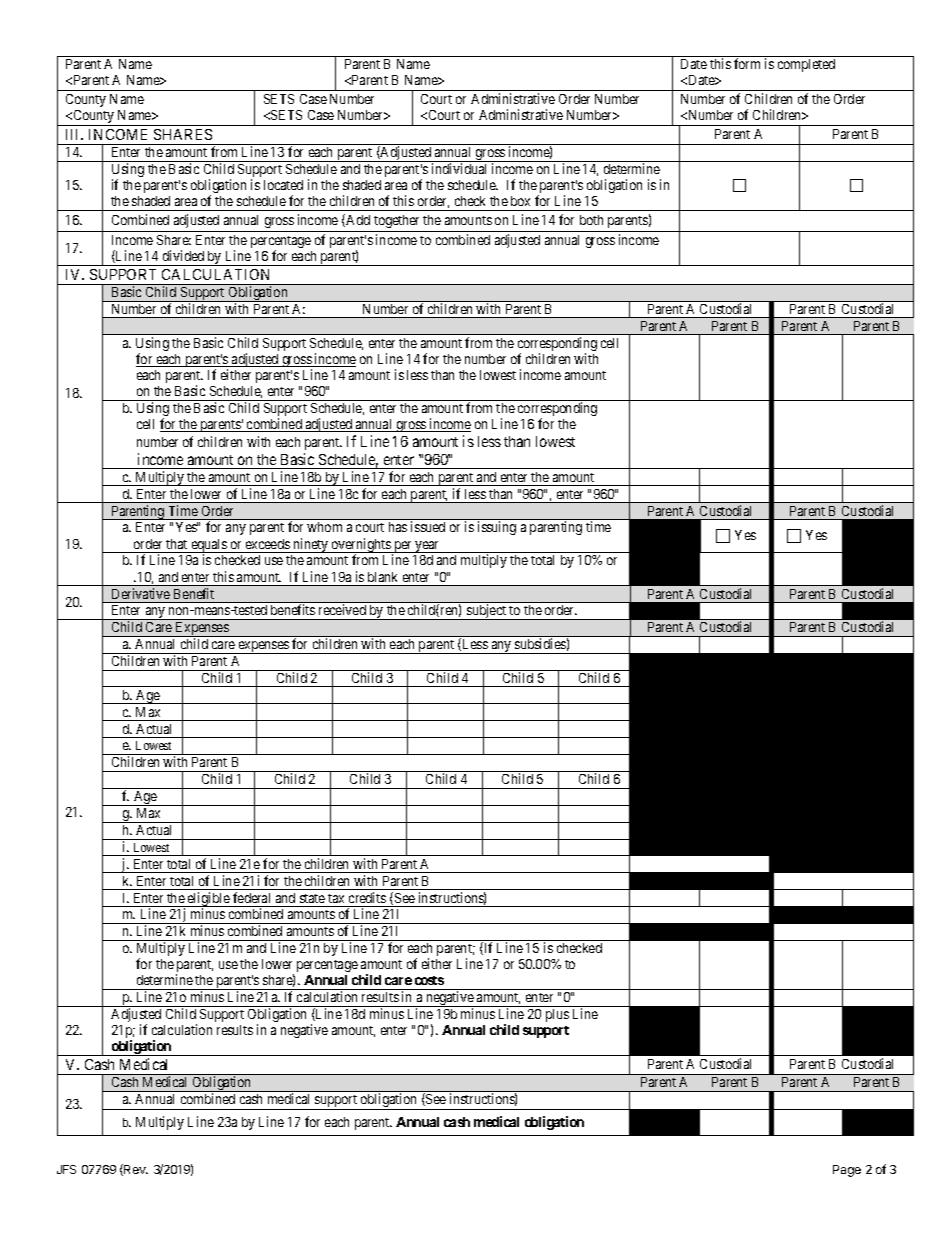  Describe the element at coordinates (176, 544) in the screenshot. I see `that` at that location.
